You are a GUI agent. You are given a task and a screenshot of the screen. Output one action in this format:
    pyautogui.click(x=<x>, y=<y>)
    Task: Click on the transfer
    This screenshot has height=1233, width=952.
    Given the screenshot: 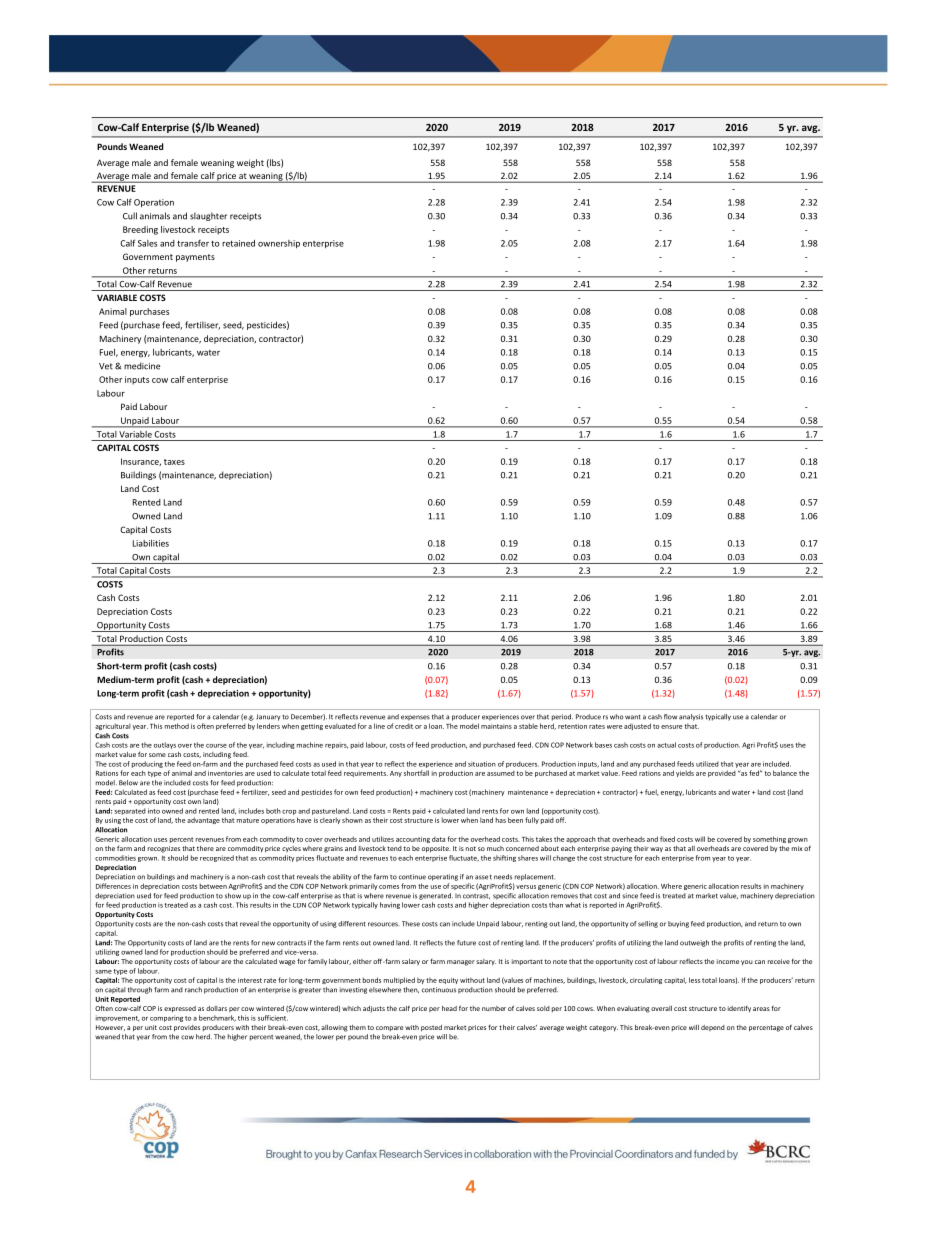 What is the action you would take?
    pyautogui.click(x=193, y=243)
